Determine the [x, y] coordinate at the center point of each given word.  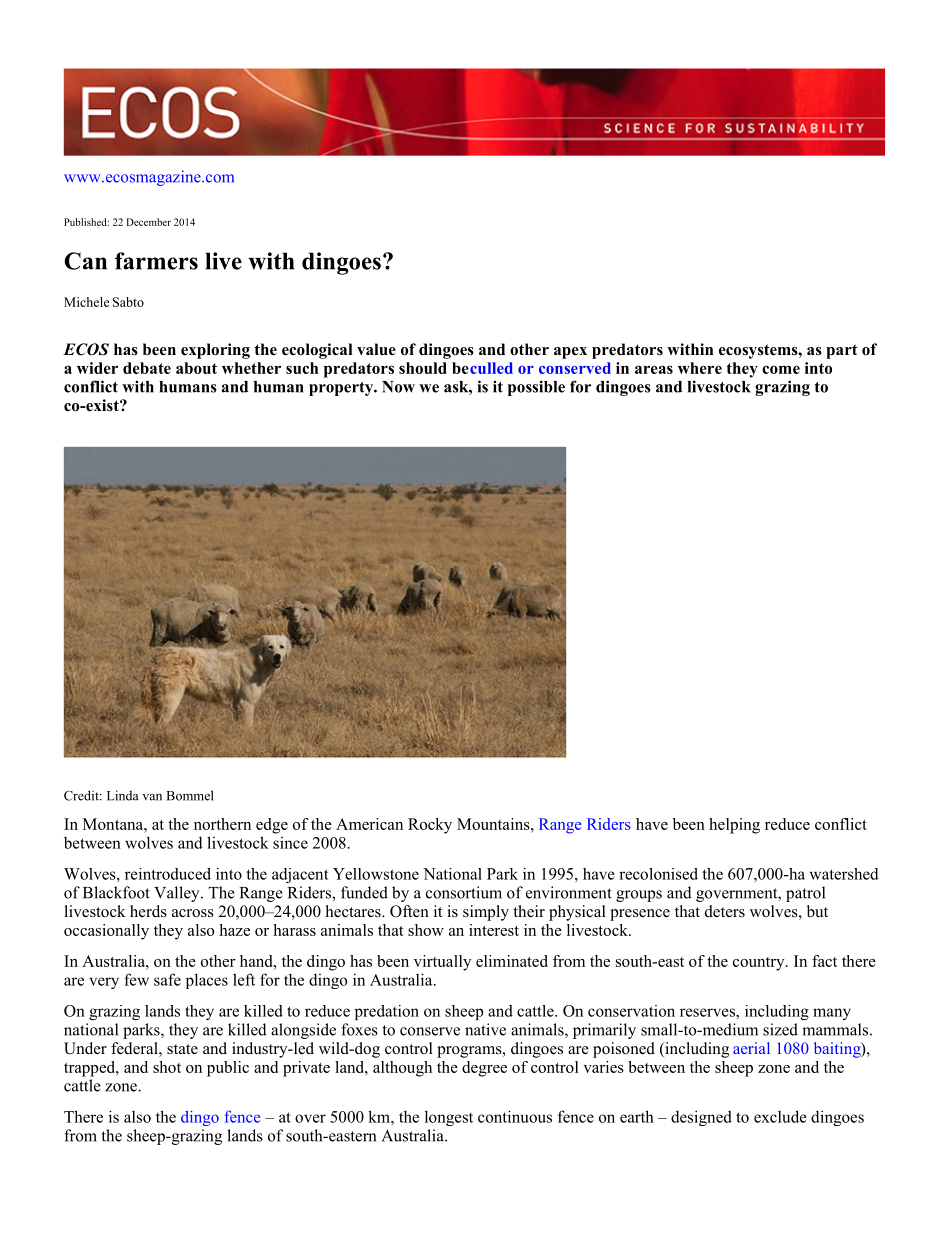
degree [484, 1069]
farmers [156, 261]
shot [167, 1067]
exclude [780, 1116]
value [376, 349]
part [842, 351]
